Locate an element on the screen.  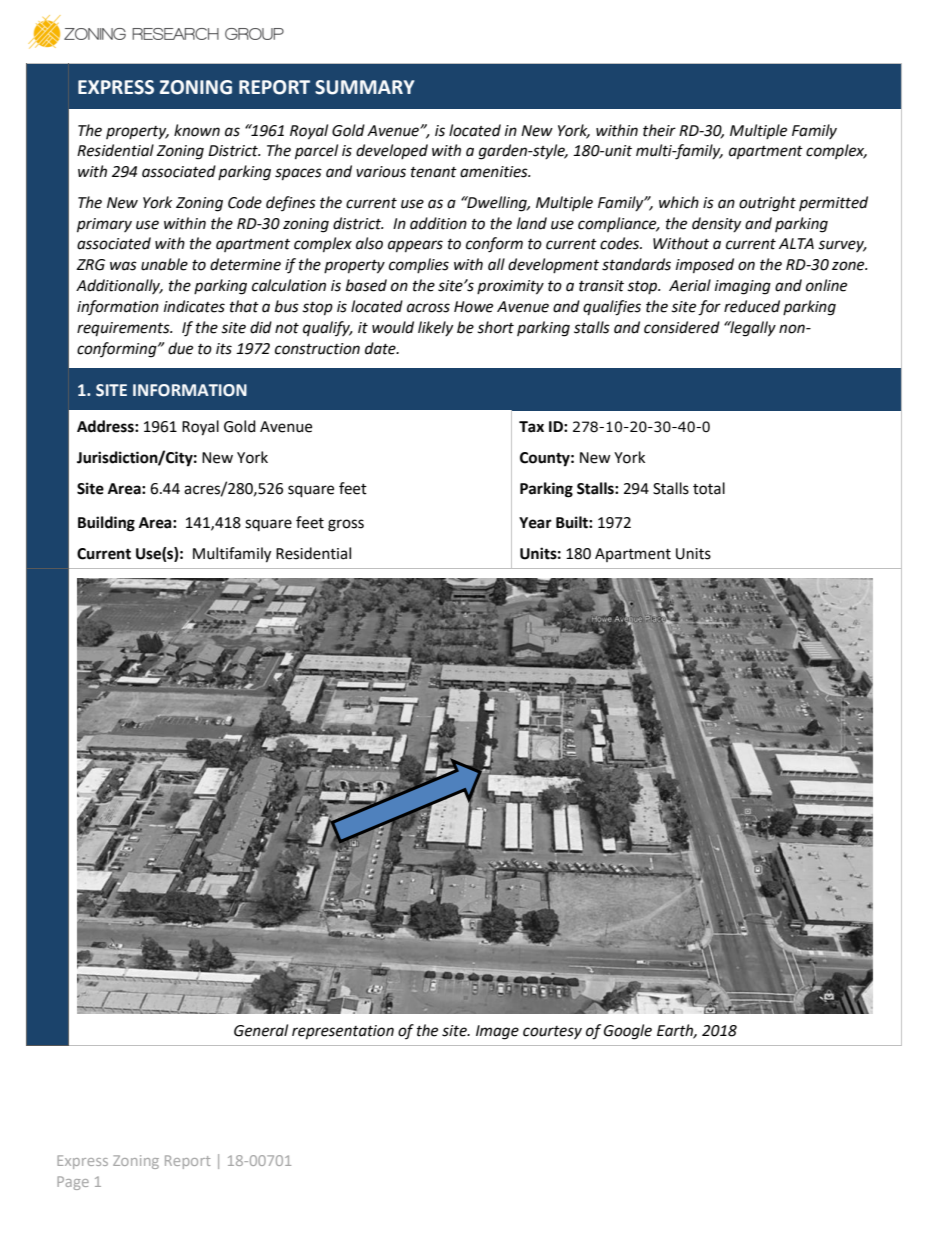
known is located at coordinates (197, 130).
